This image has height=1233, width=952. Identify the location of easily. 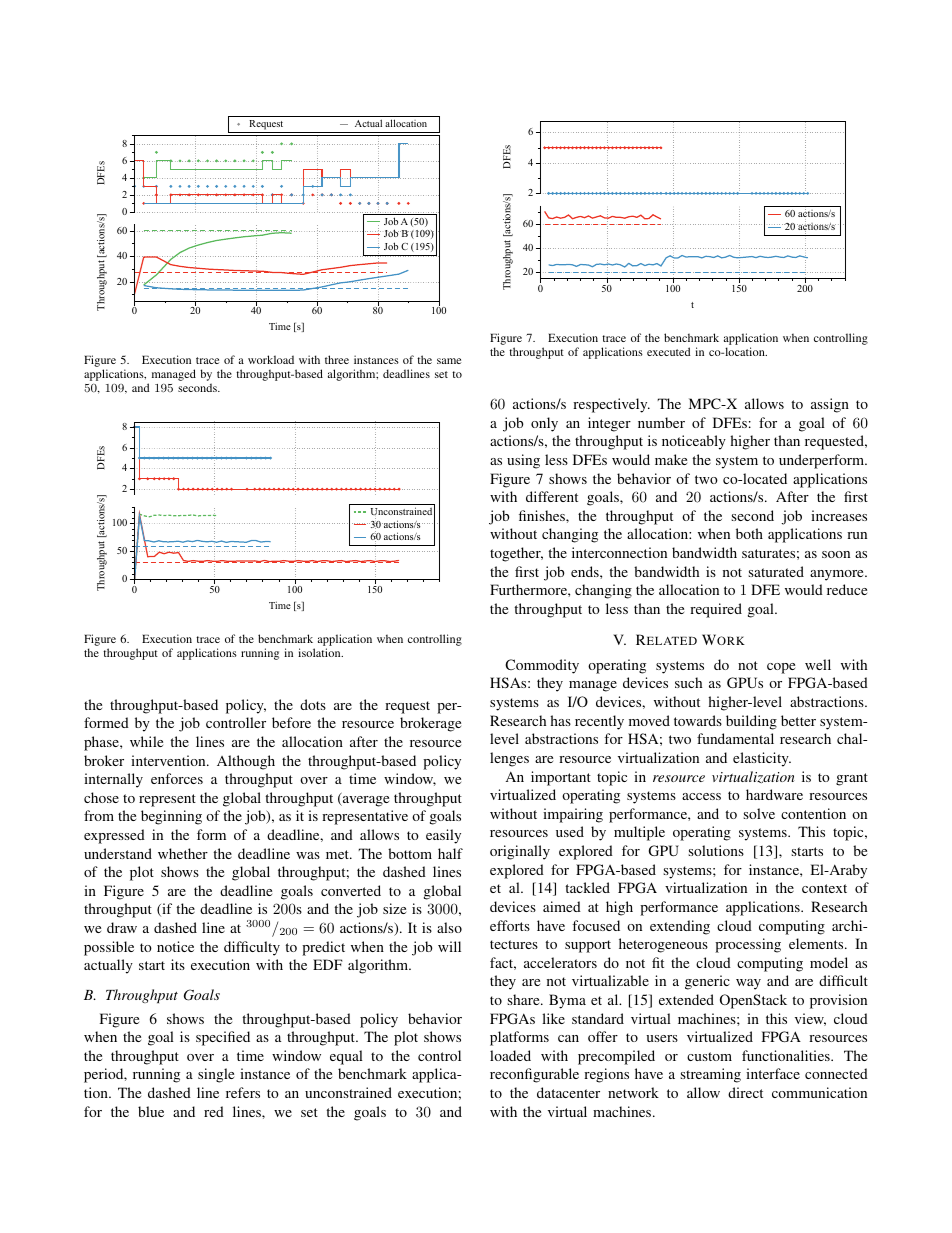
(443, 836).
